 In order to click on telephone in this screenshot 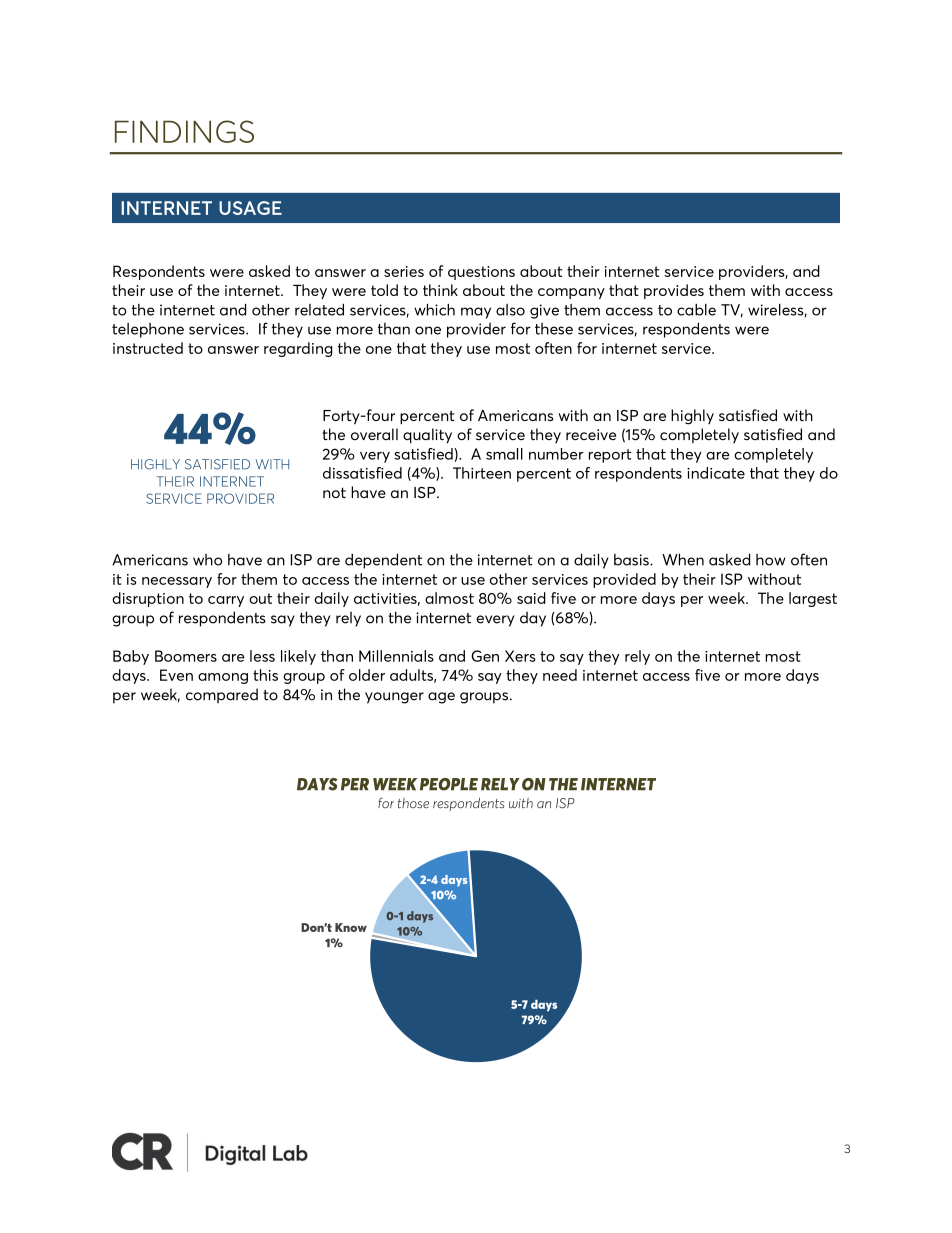, I will do `click(148, 330)`.
